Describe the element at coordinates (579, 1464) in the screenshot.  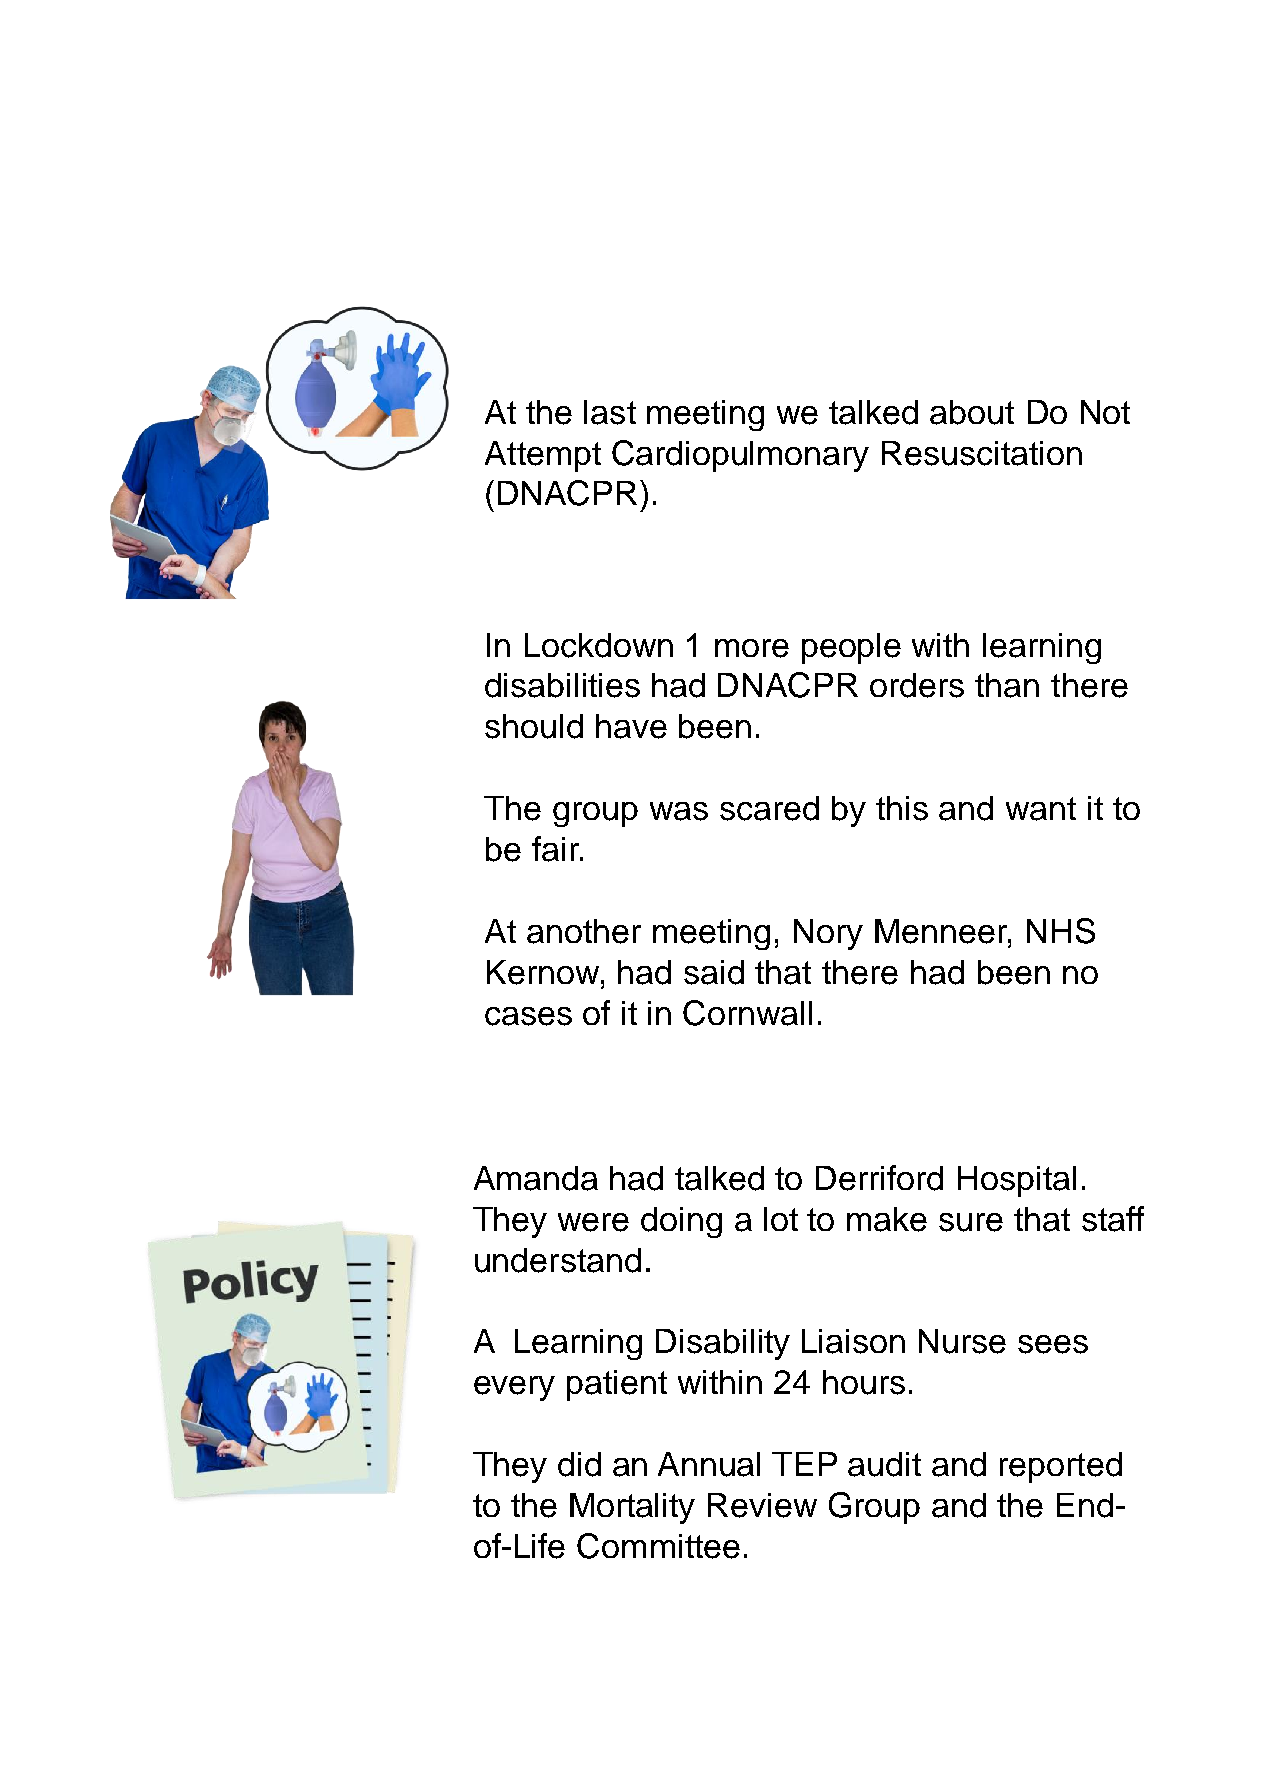
I see `did` at that location.
